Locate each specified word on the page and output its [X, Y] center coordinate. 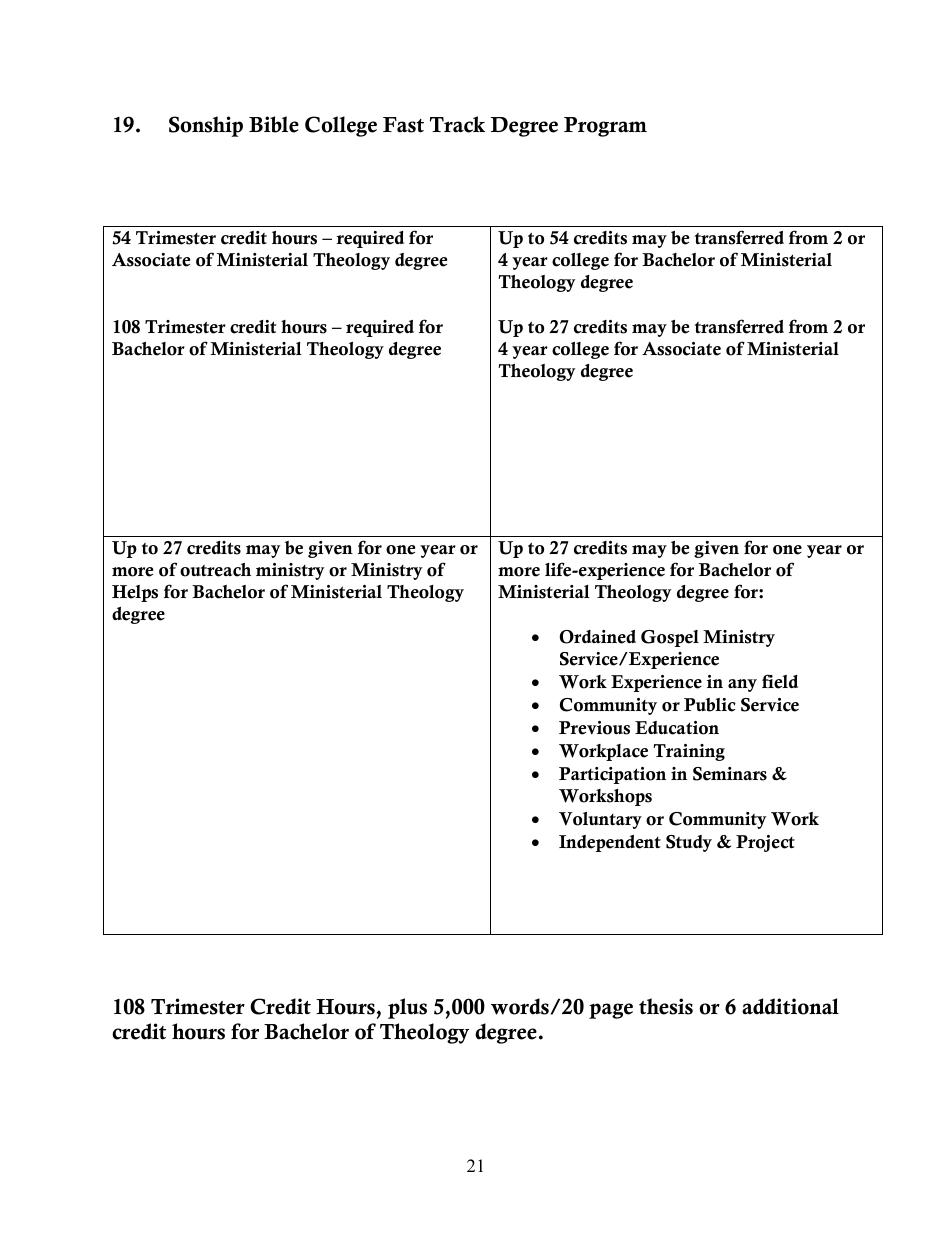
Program [605, 127]
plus [407, 1008]
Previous [594, 728]
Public [710, 705]
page [611, 1011]
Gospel [670, 638]
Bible [274, 124]
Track [457, 124]
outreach [215, 570]
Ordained [598, 637]
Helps [135, 593]
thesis [666, 1006]
